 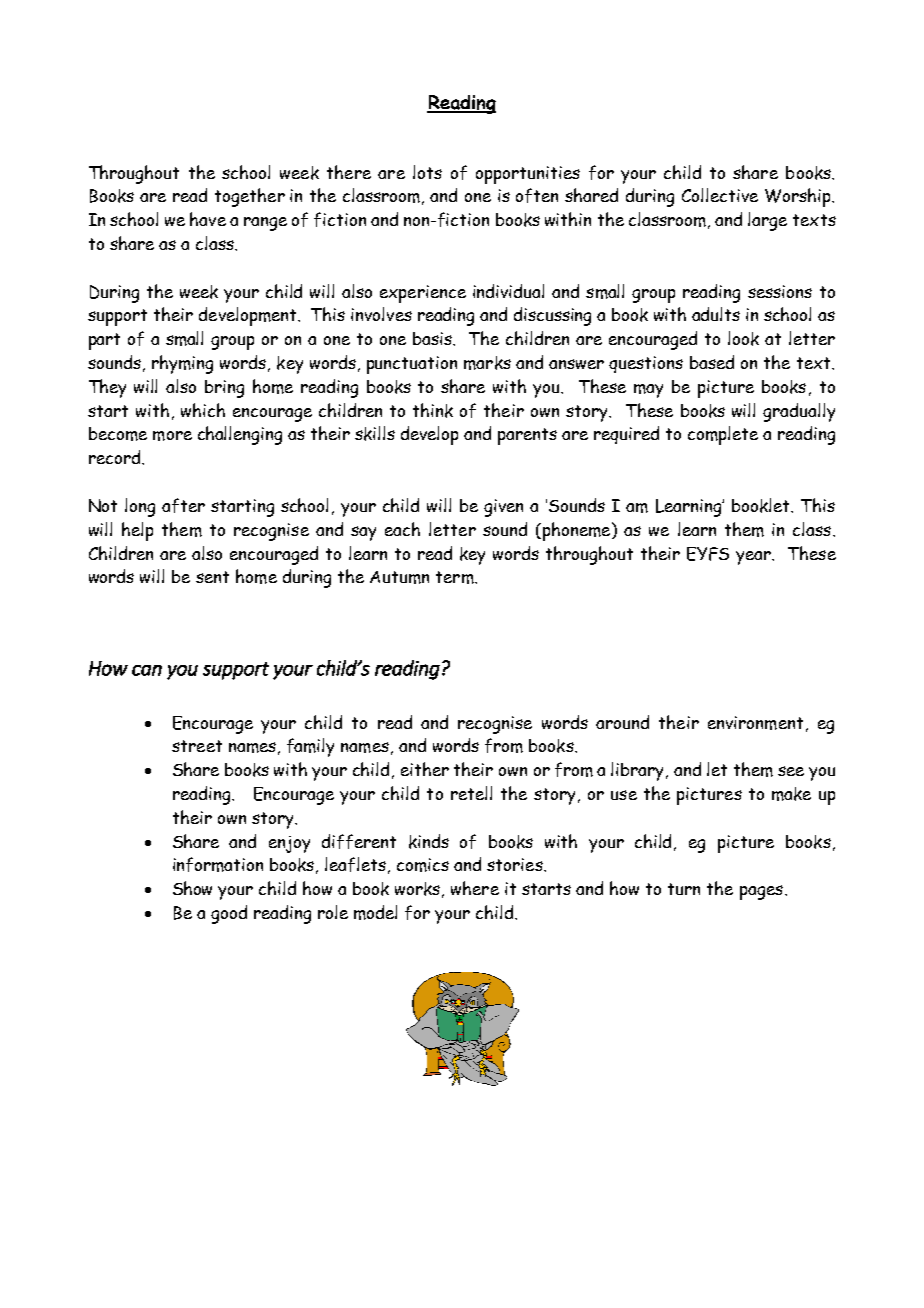 What do you see at coordinates (197, 746) in the document?
I see `street` at bounding box center [197, 746].
